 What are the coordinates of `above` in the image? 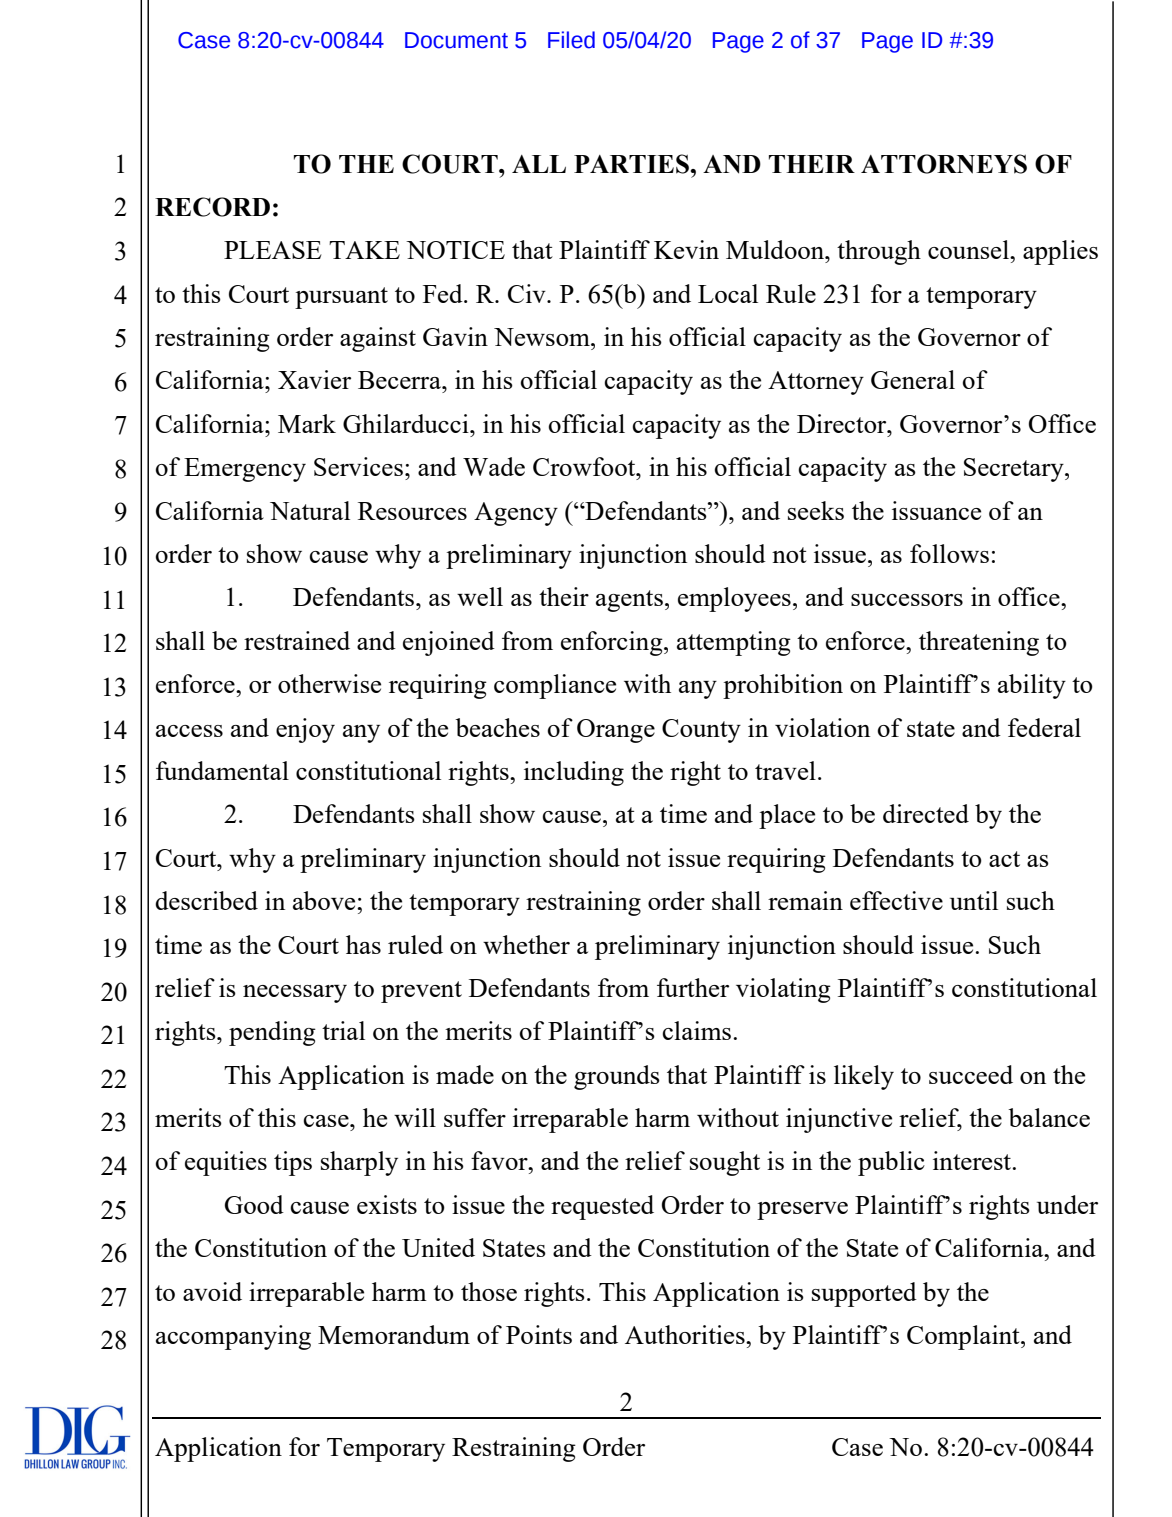 It's located at (325, 900).
